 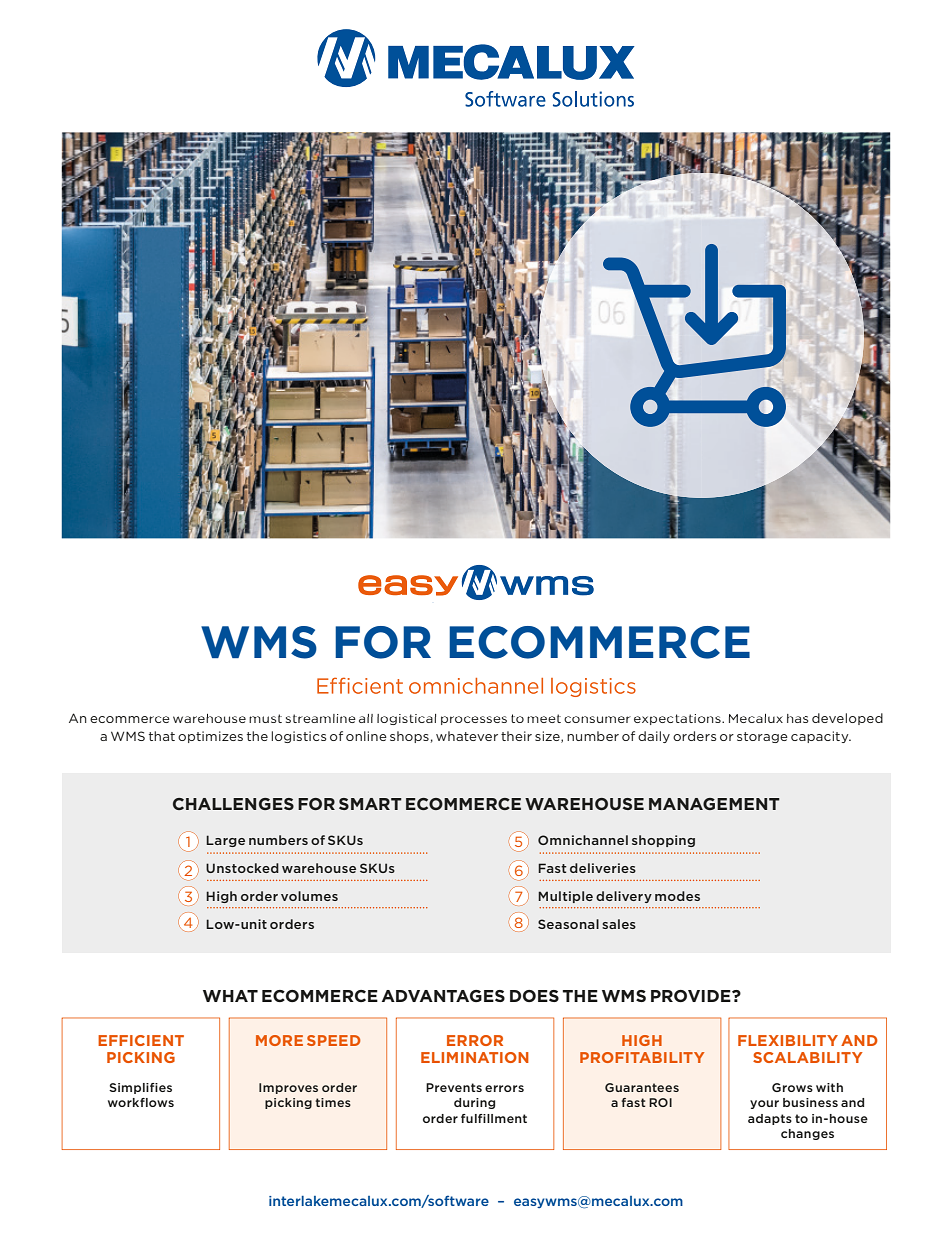 What do you see at coordinates (516, 736) in the screenshot?
I see `their` at bounding box center [516, 736].
